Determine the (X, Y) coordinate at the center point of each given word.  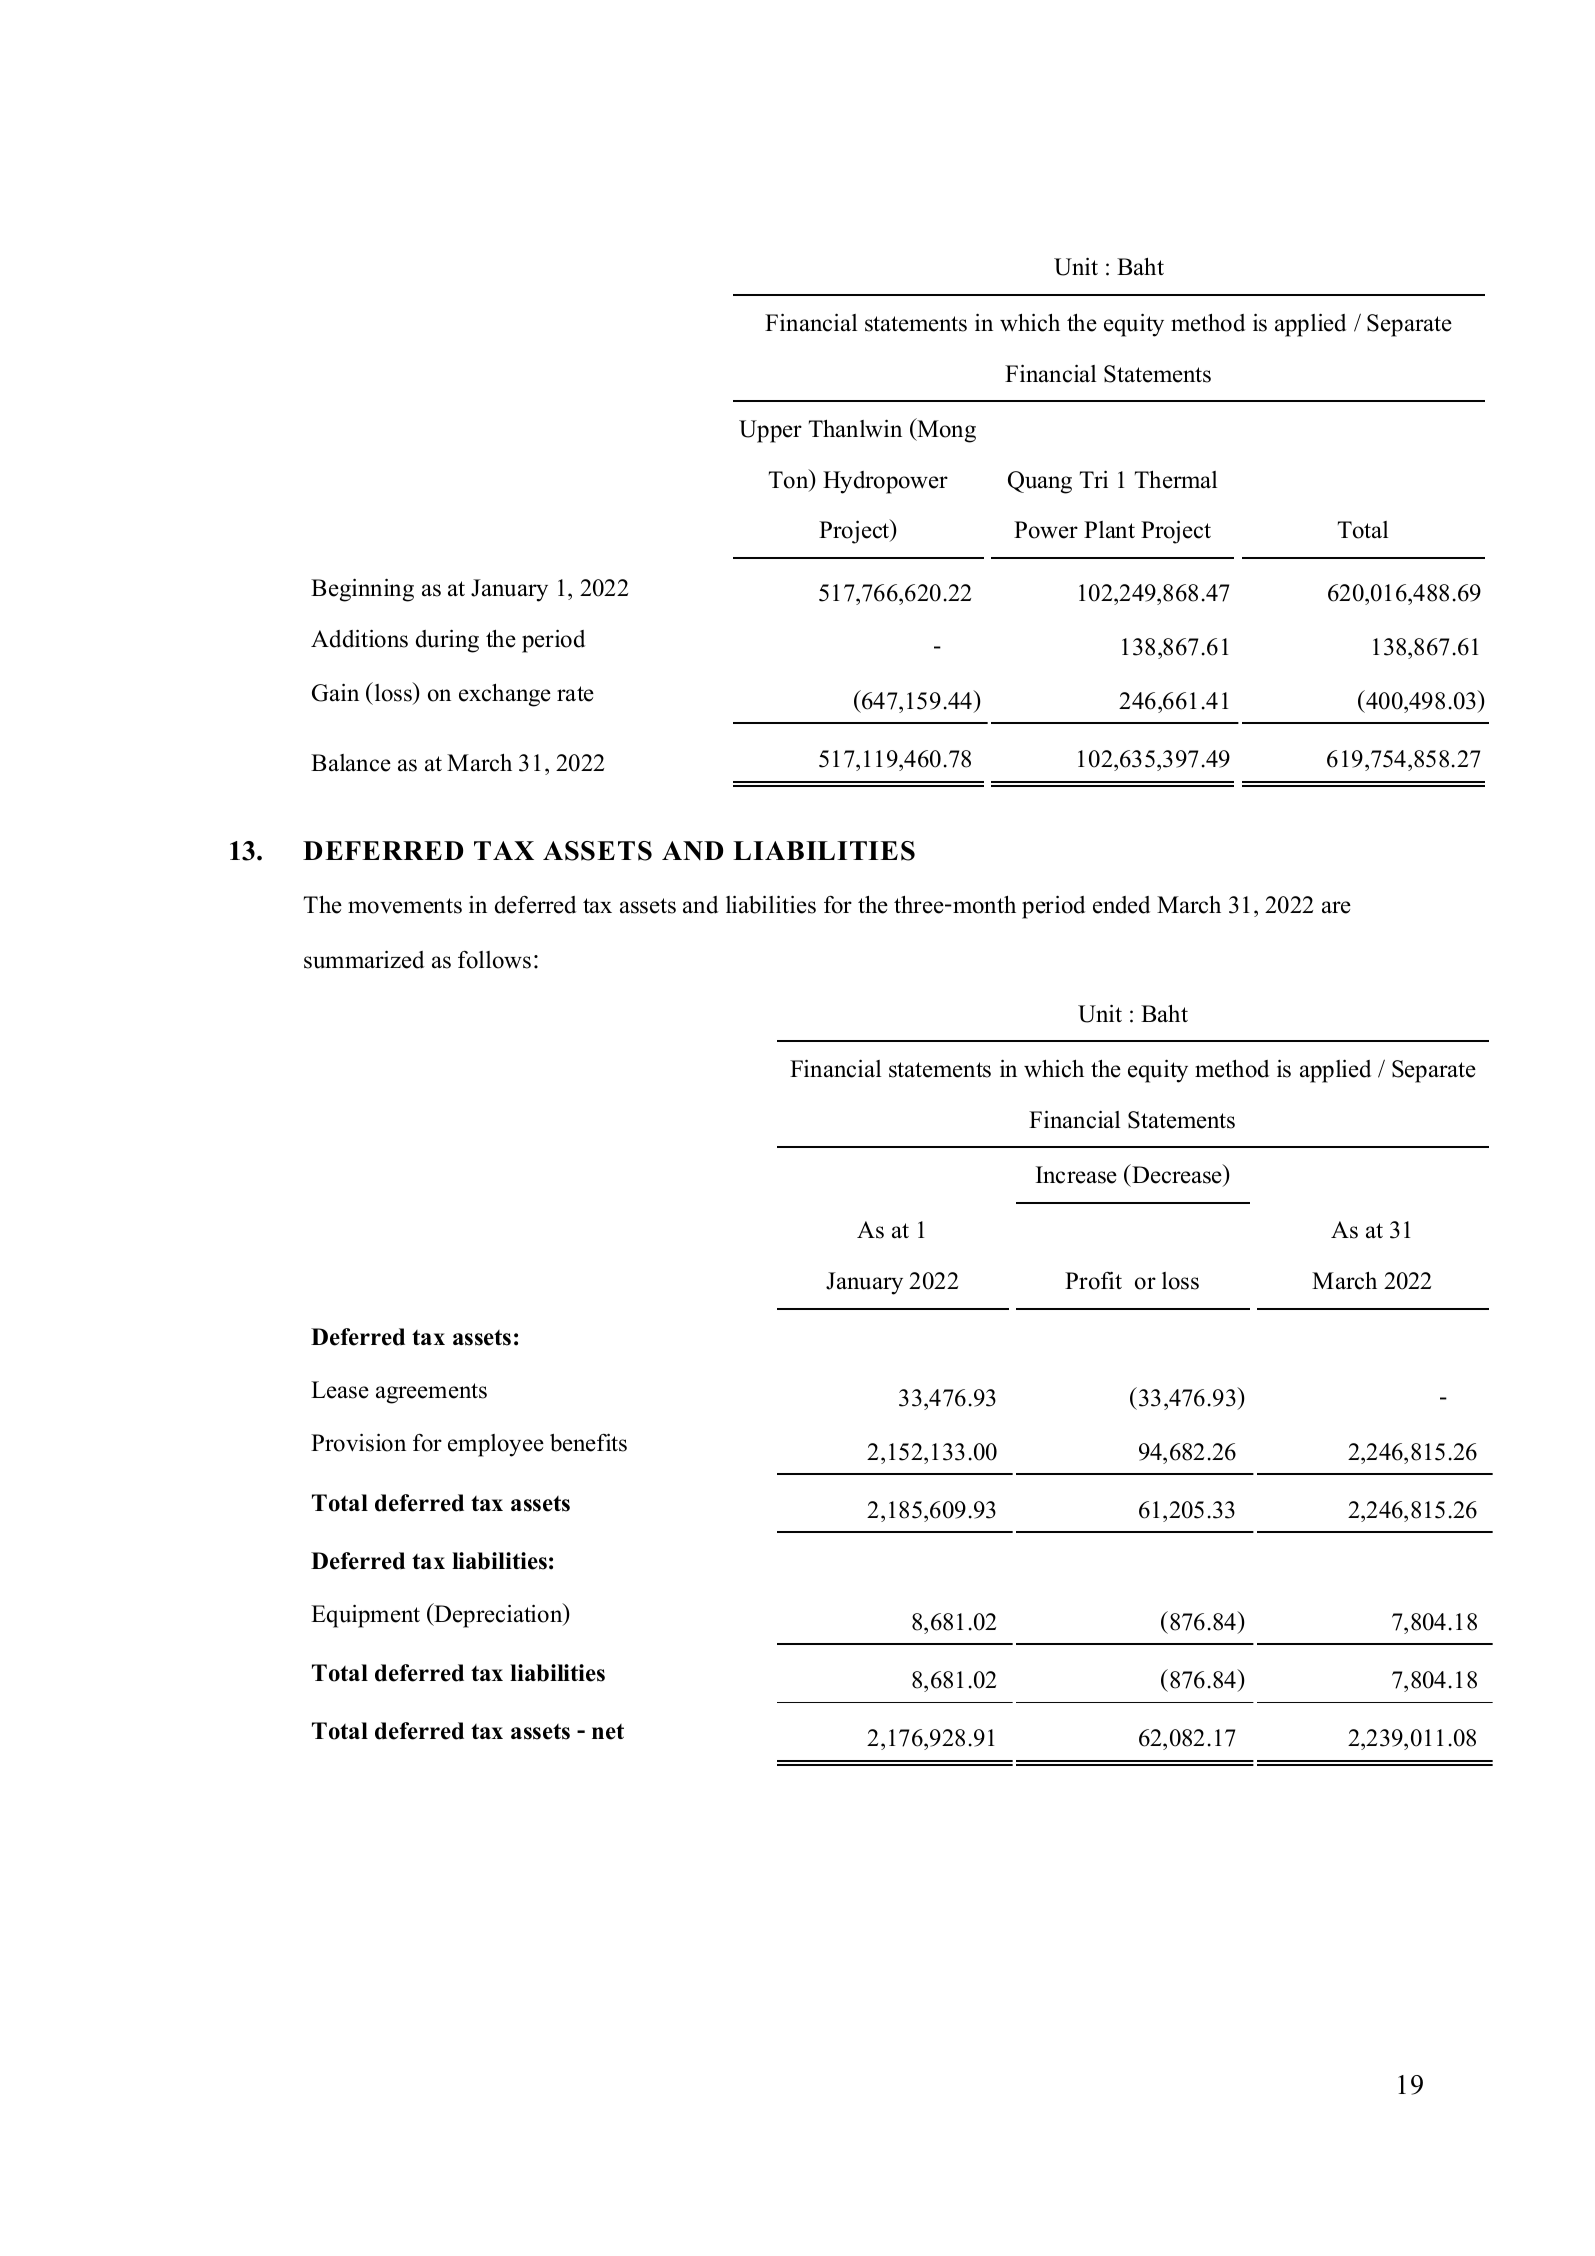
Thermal (1175, 480)
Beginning (362, 590)
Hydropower (885, 482)
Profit (1093, 1280)
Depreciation (499, 1615)
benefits (588, 1442)
